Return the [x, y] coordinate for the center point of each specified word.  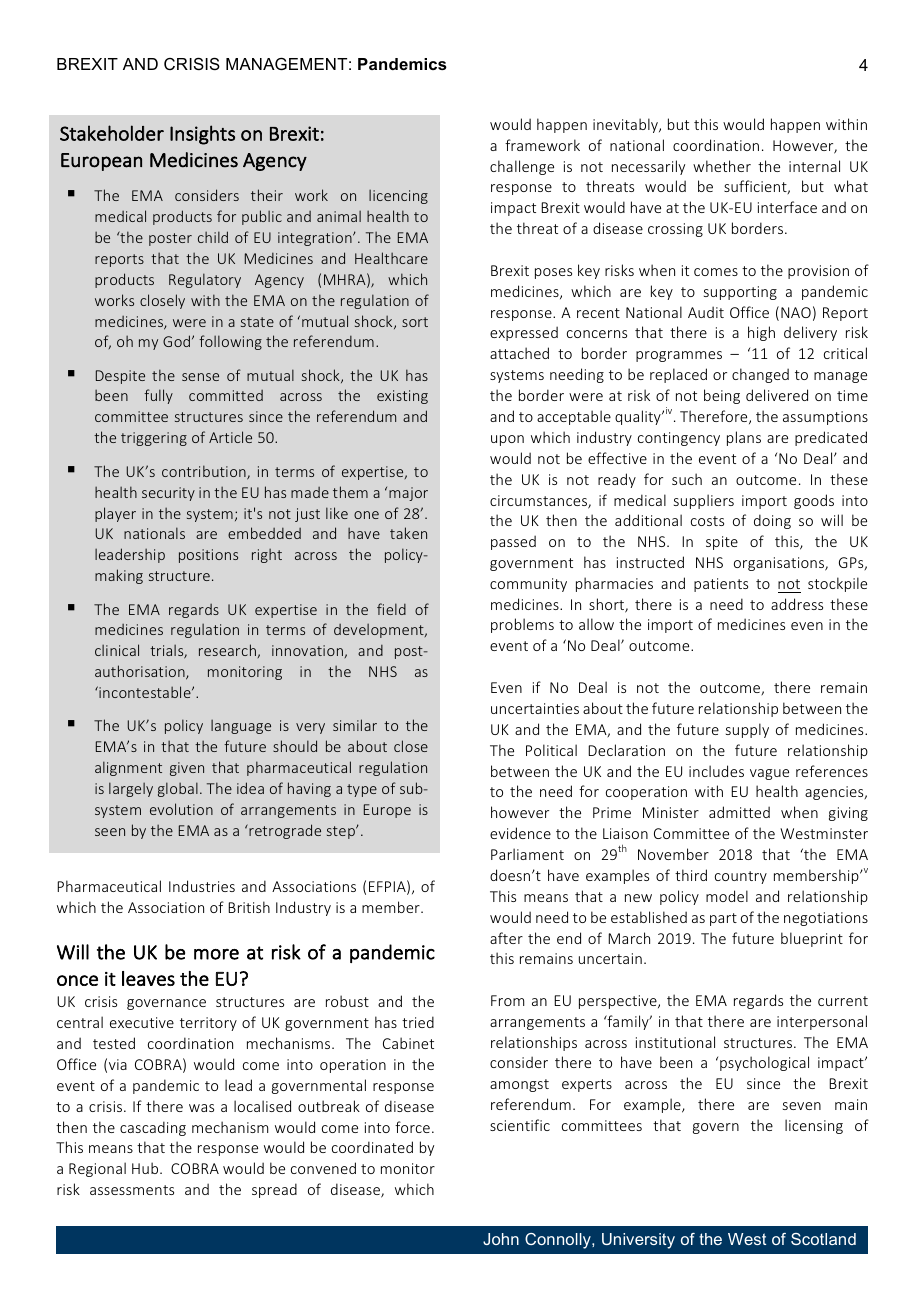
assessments [132, 1190]
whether [722, 166]
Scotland [823, 1239]
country [741, 877]
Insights [202, 135]
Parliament [527, 854]
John [501, 1239]
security [168, 494]
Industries [202, 886]
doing [772, 521]
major [408, 494]
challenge [522, 167]
